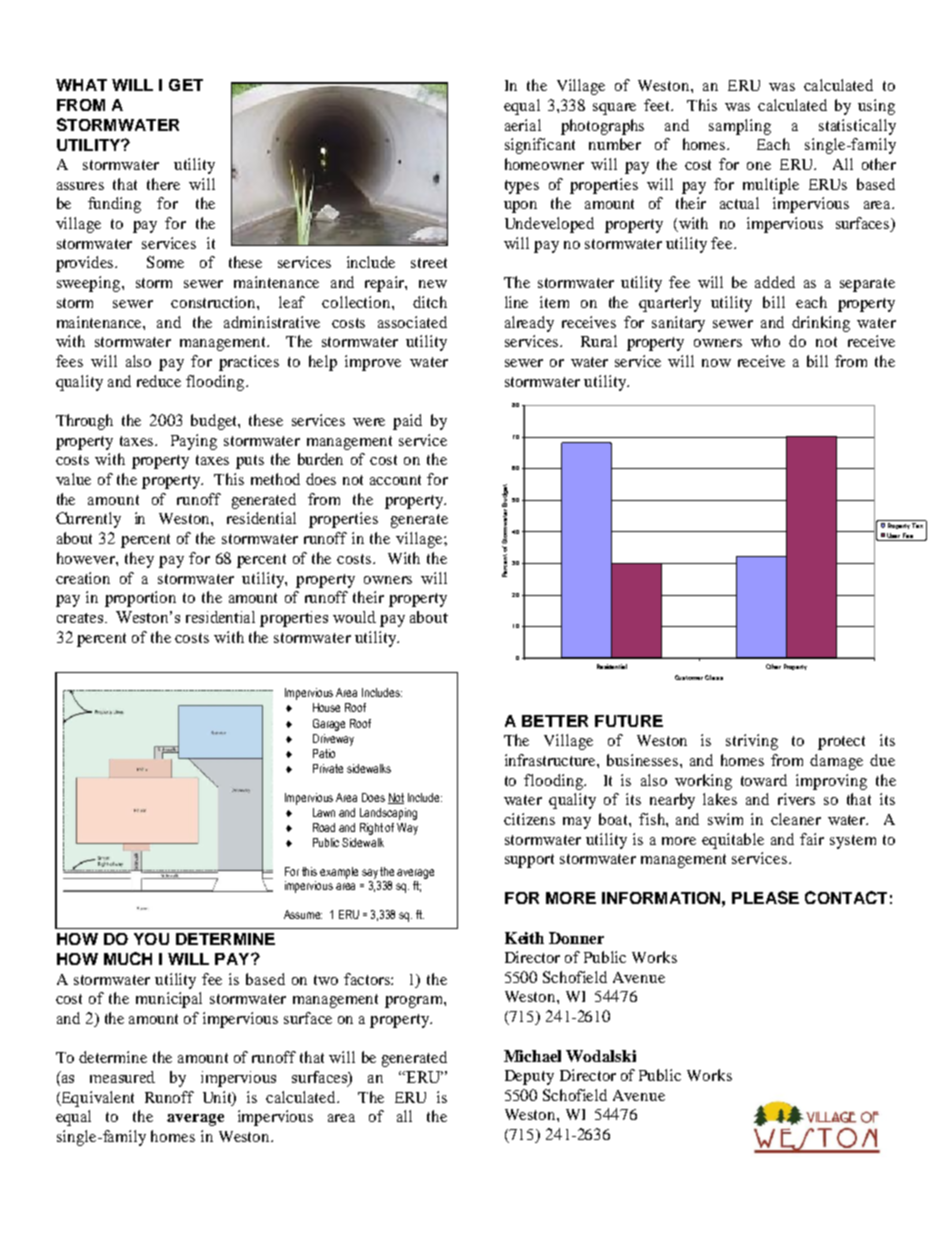  I want to click on sampling, so click(740, 127).
